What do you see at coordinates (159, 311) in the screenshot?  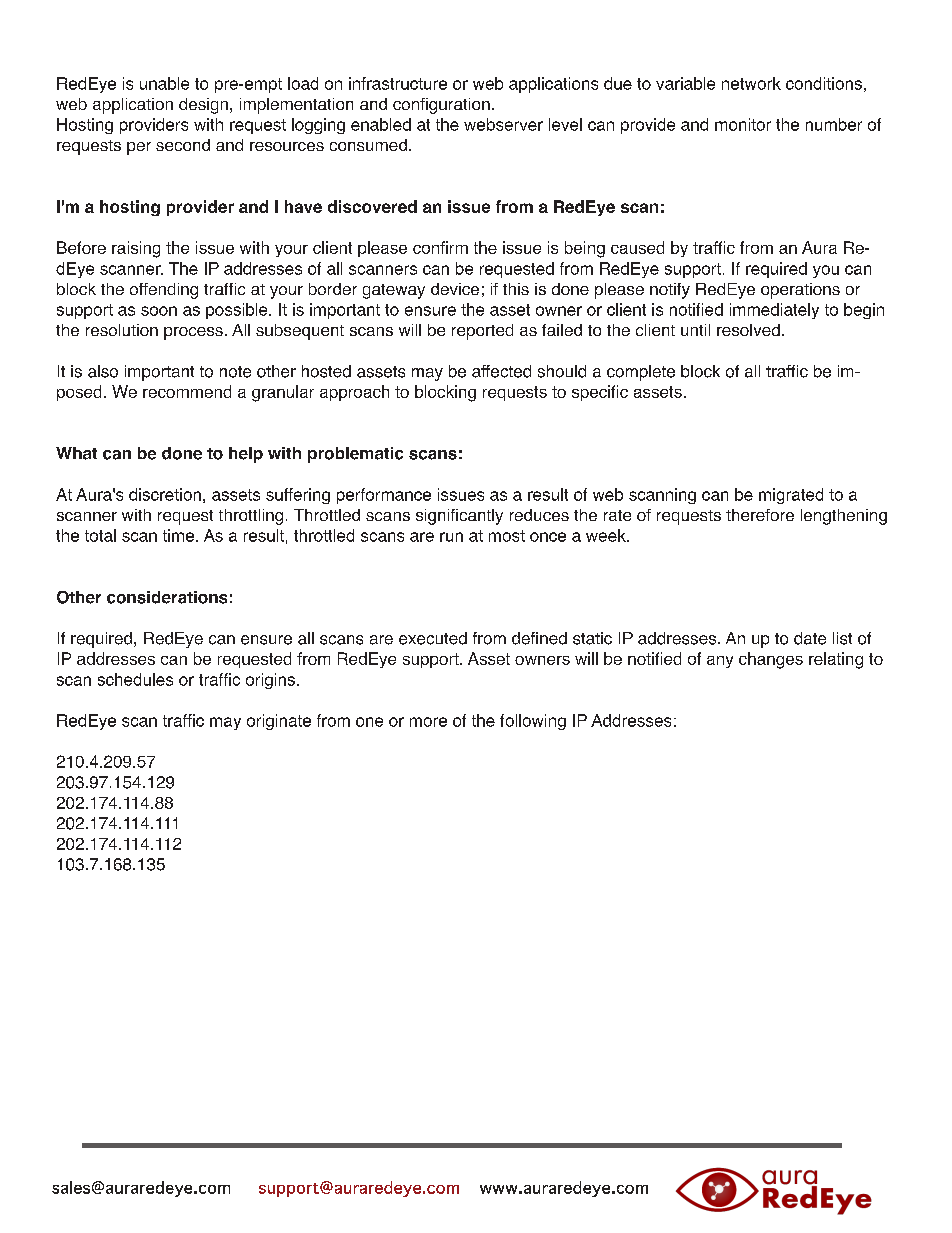 I see `soon` at bounding box center [159, 311].
